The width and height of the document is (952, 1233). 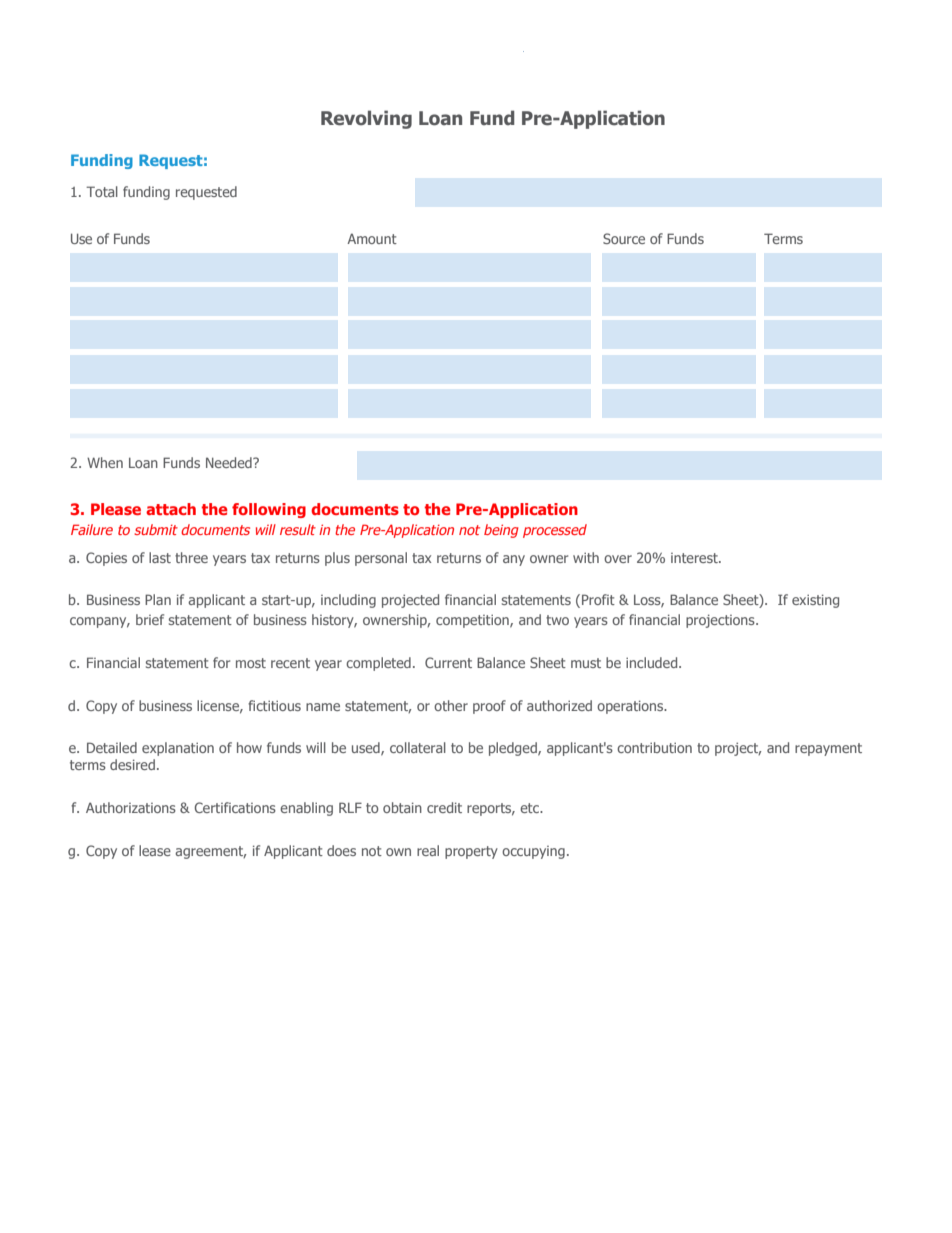 What do you see at coordinates (695, 558) in the document?
I see `interest` at bounding box center [695, 558].
